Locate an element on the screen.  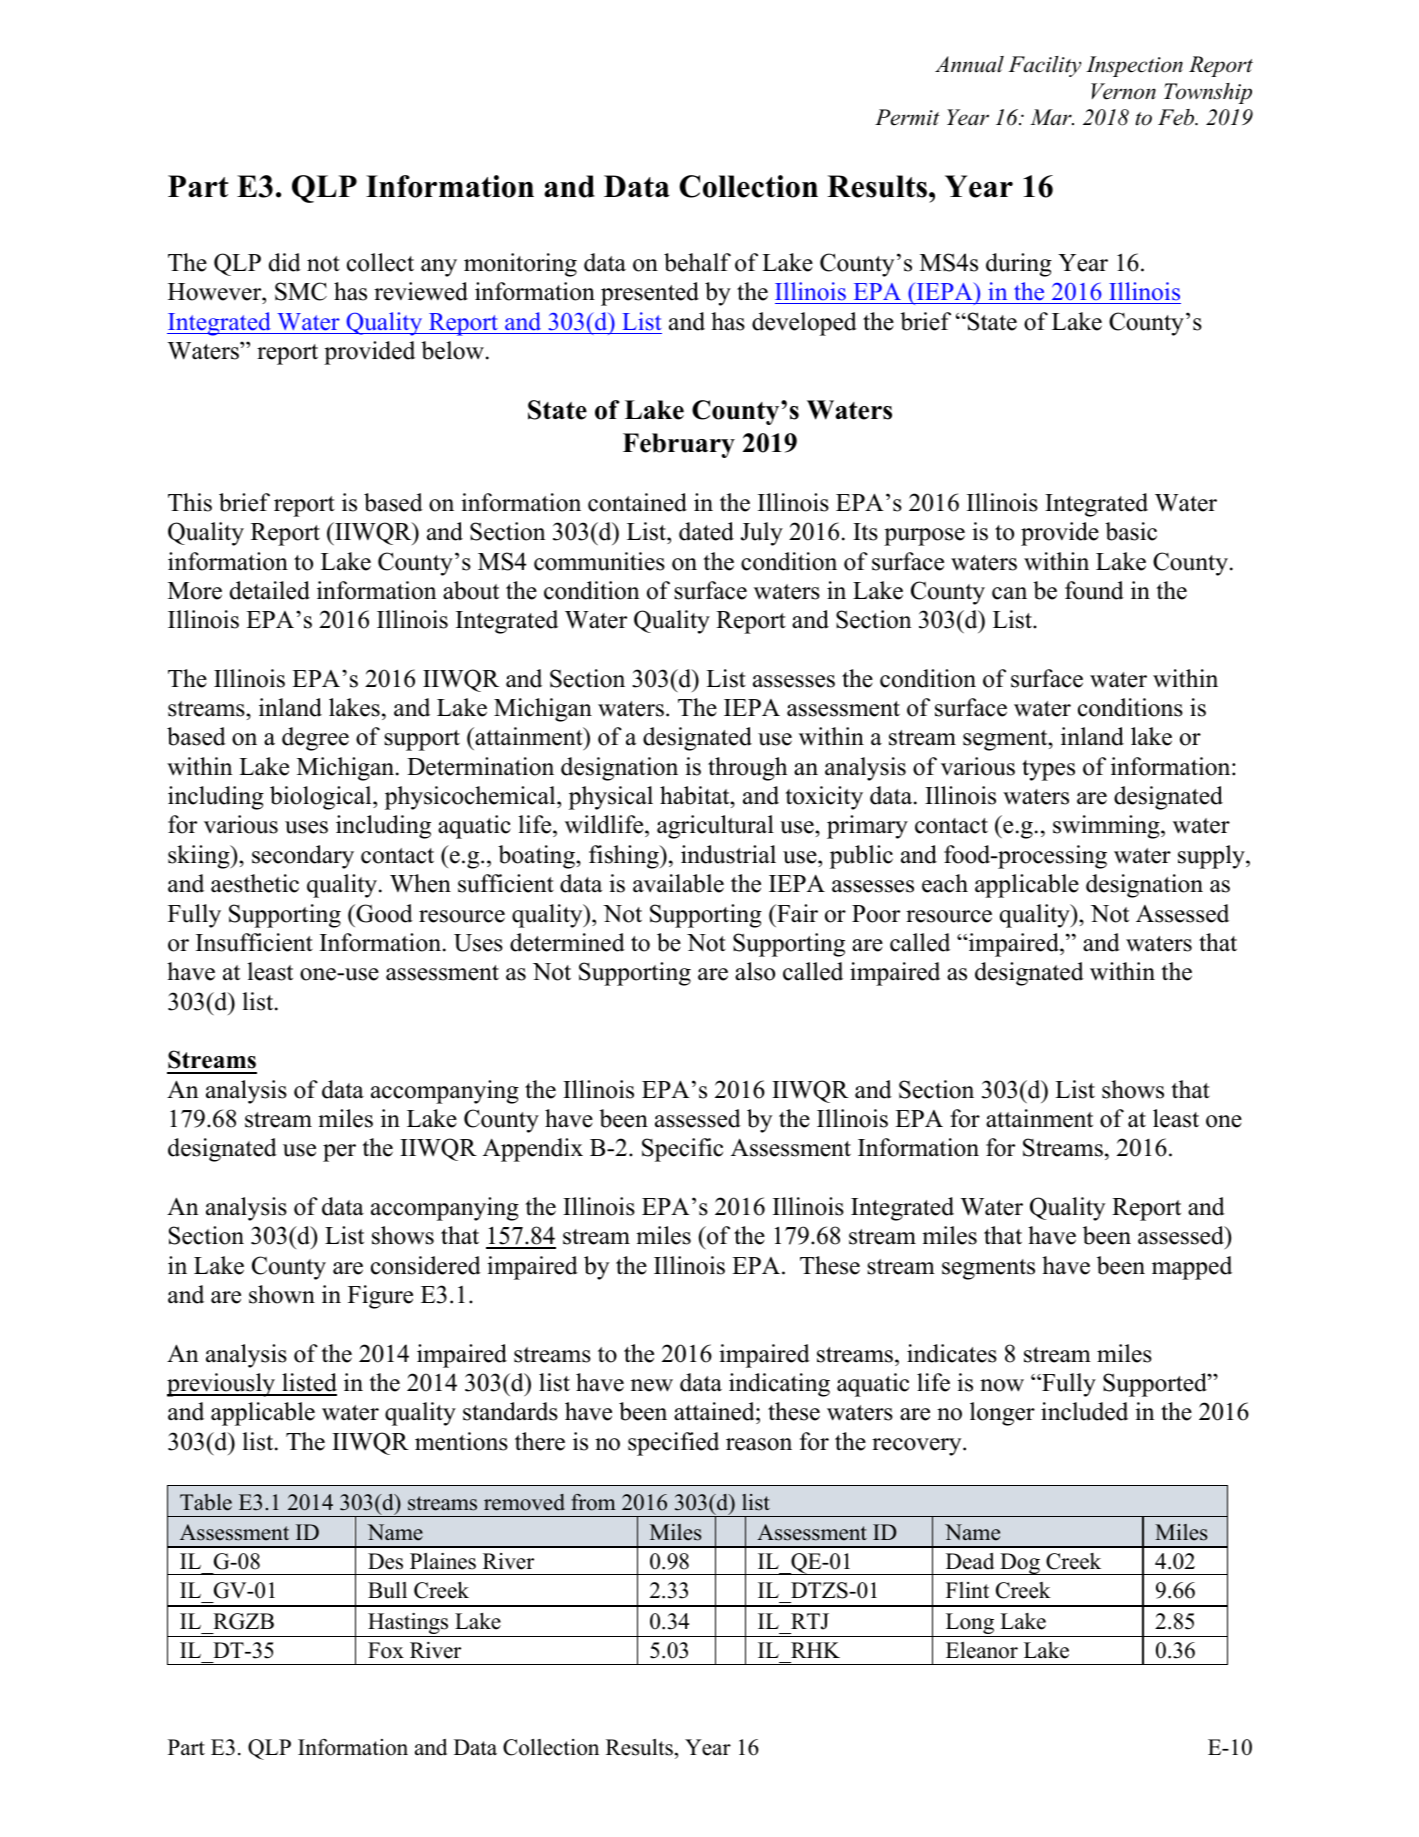
behalf is located at coordinates (697, 262).
